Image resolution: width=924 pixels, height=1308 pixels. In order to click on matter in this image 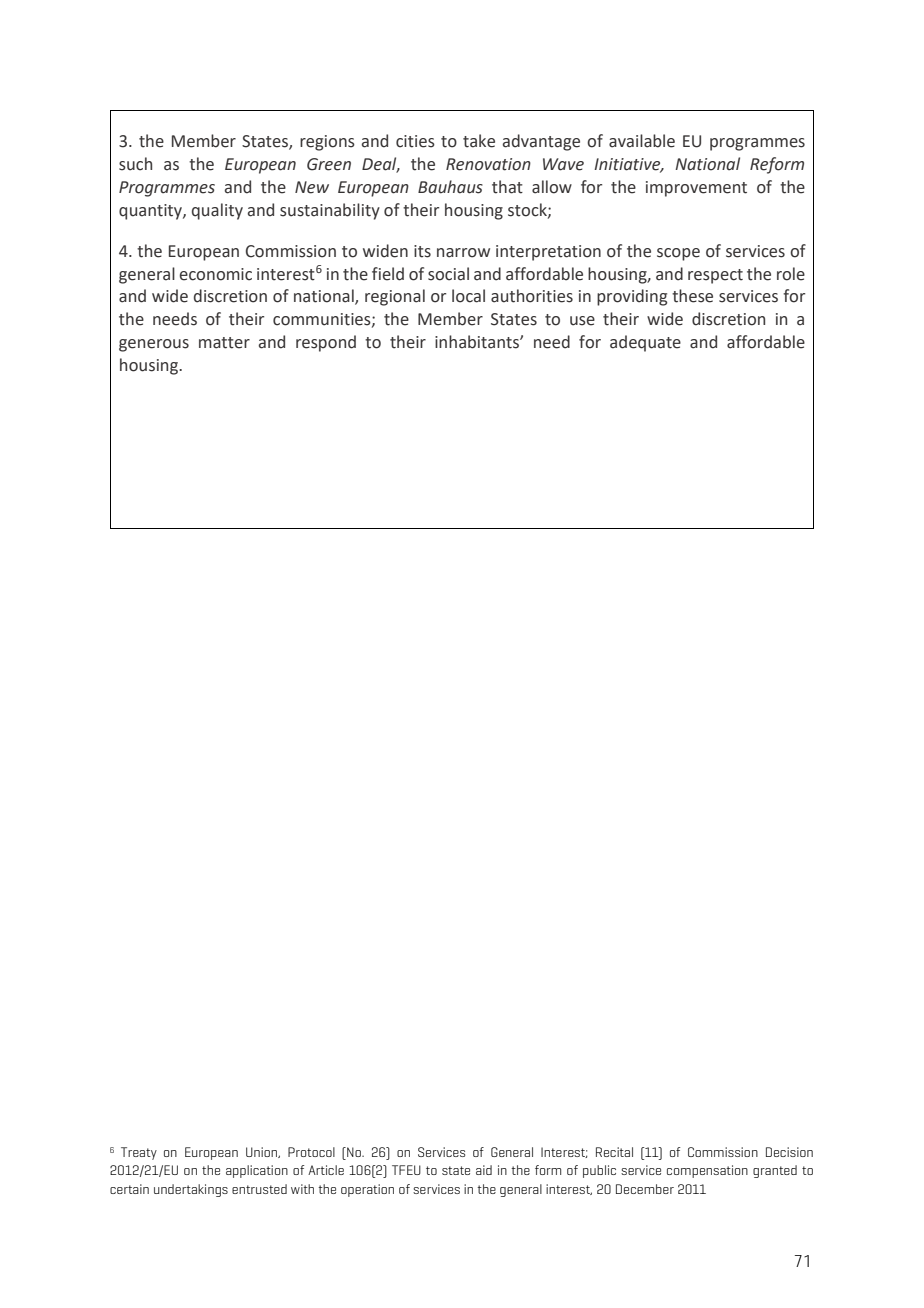, I will do `click(224, 343)`.
